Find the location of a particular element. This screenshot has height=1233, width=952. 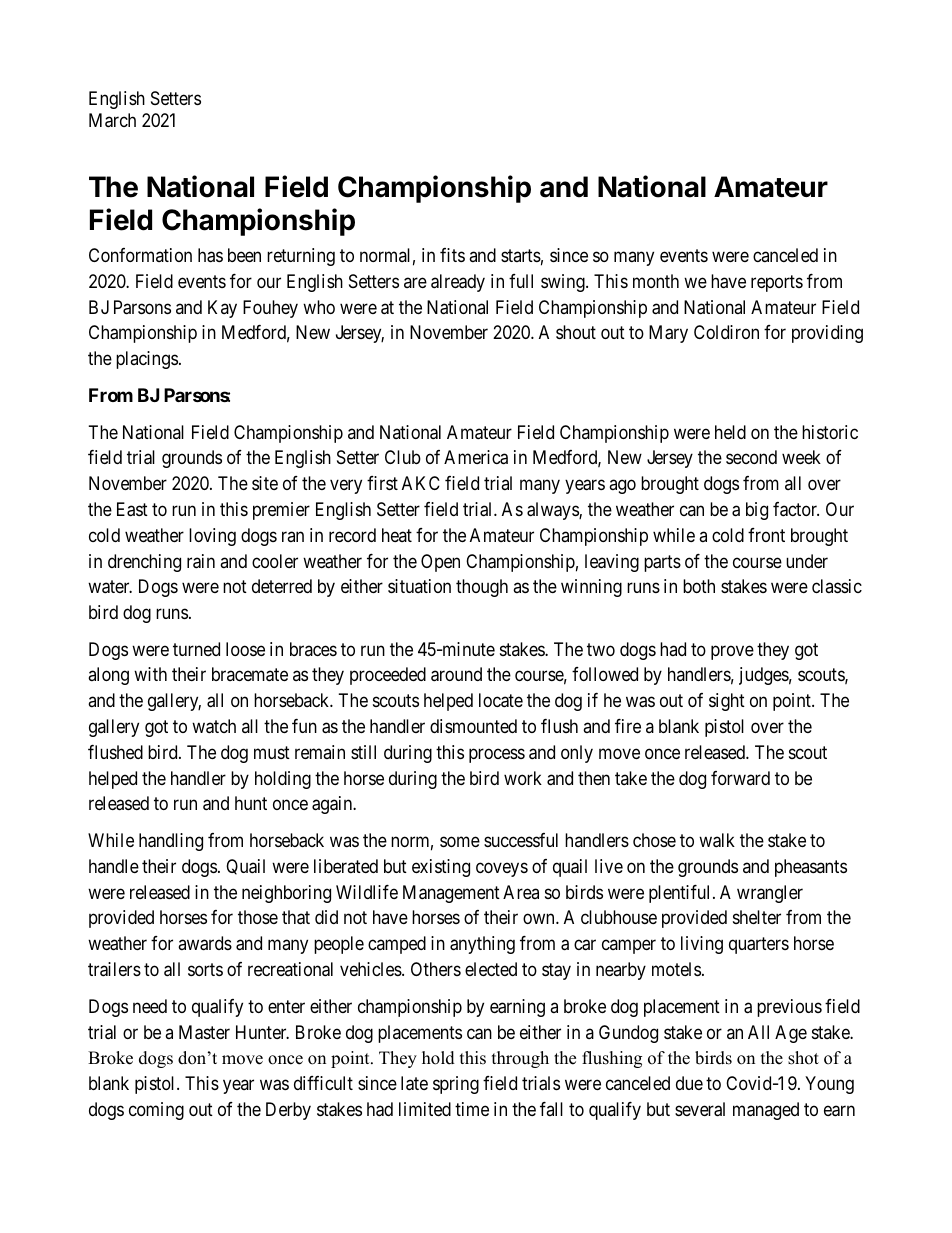

second is located at coordinates (751, 457).
